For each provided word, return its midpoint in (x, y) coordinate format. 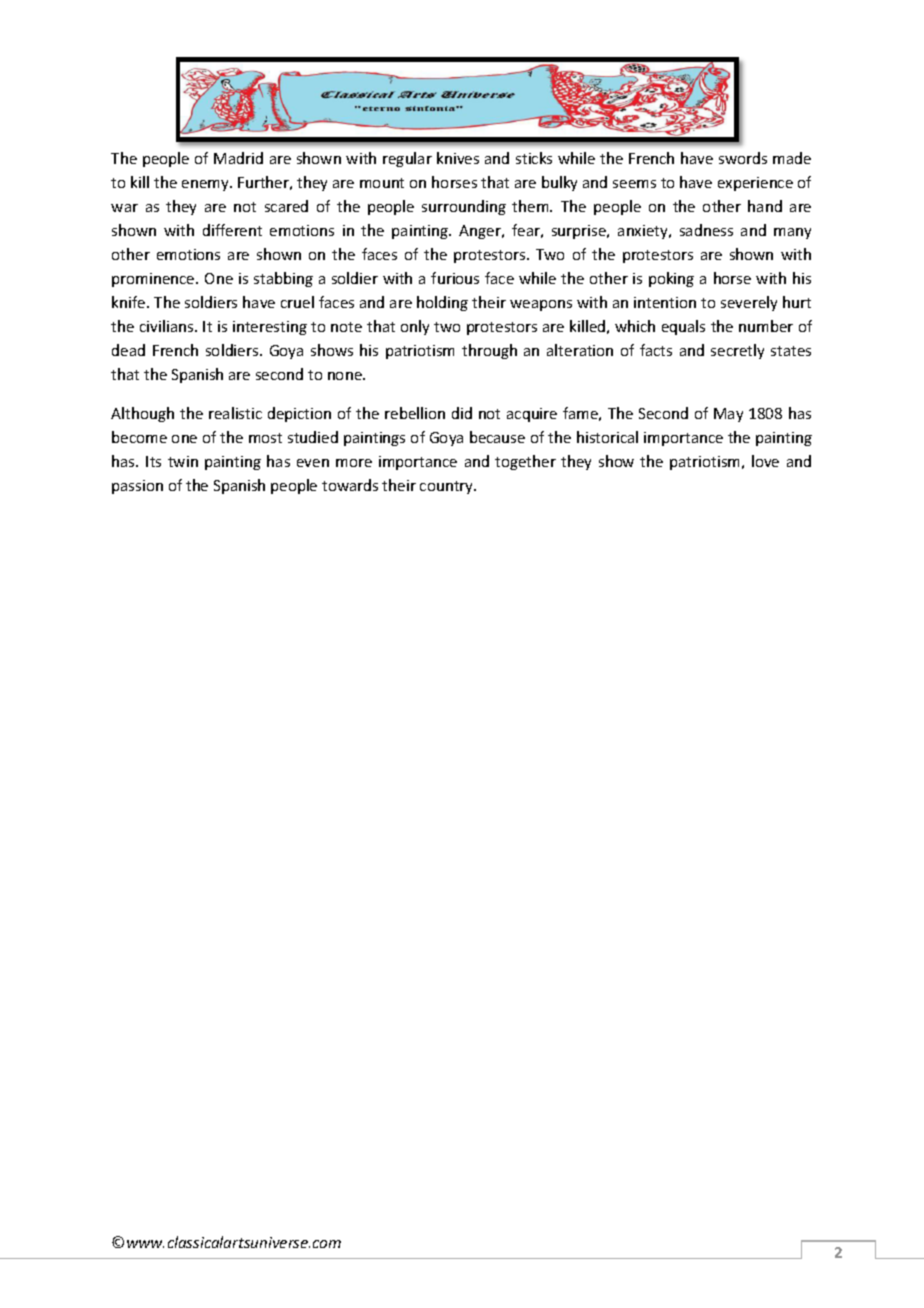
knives (458, 158)
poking (671, 279)
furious (455, 278)
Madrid (238, 158)
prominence (154, 280)
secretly (737, 351)
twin (183, 461)
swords (743, 158)
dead (128, 350)
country (448, 487)
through (489, 351)
